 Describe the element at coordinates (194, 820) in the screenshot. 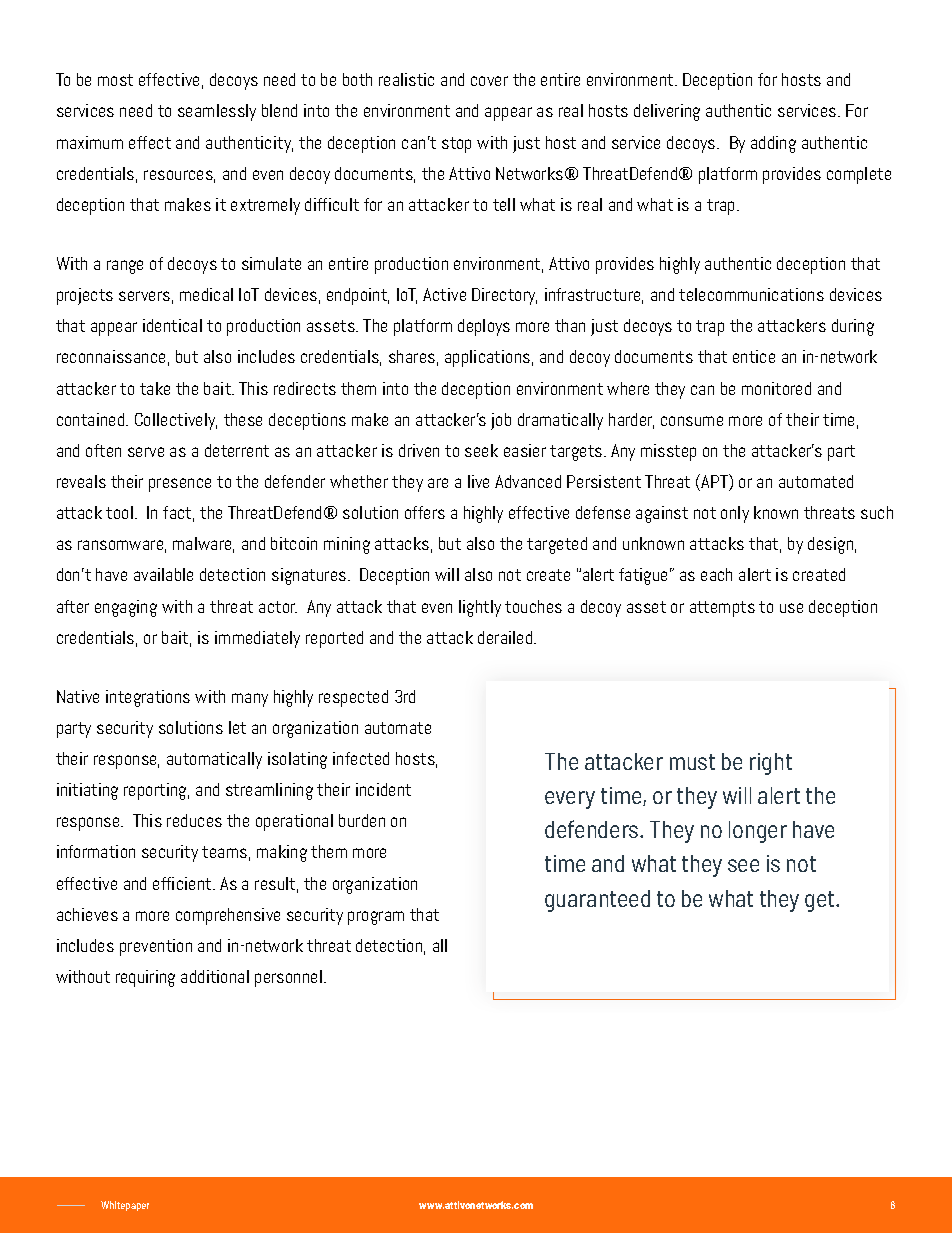

I see `reduces` at that location.
